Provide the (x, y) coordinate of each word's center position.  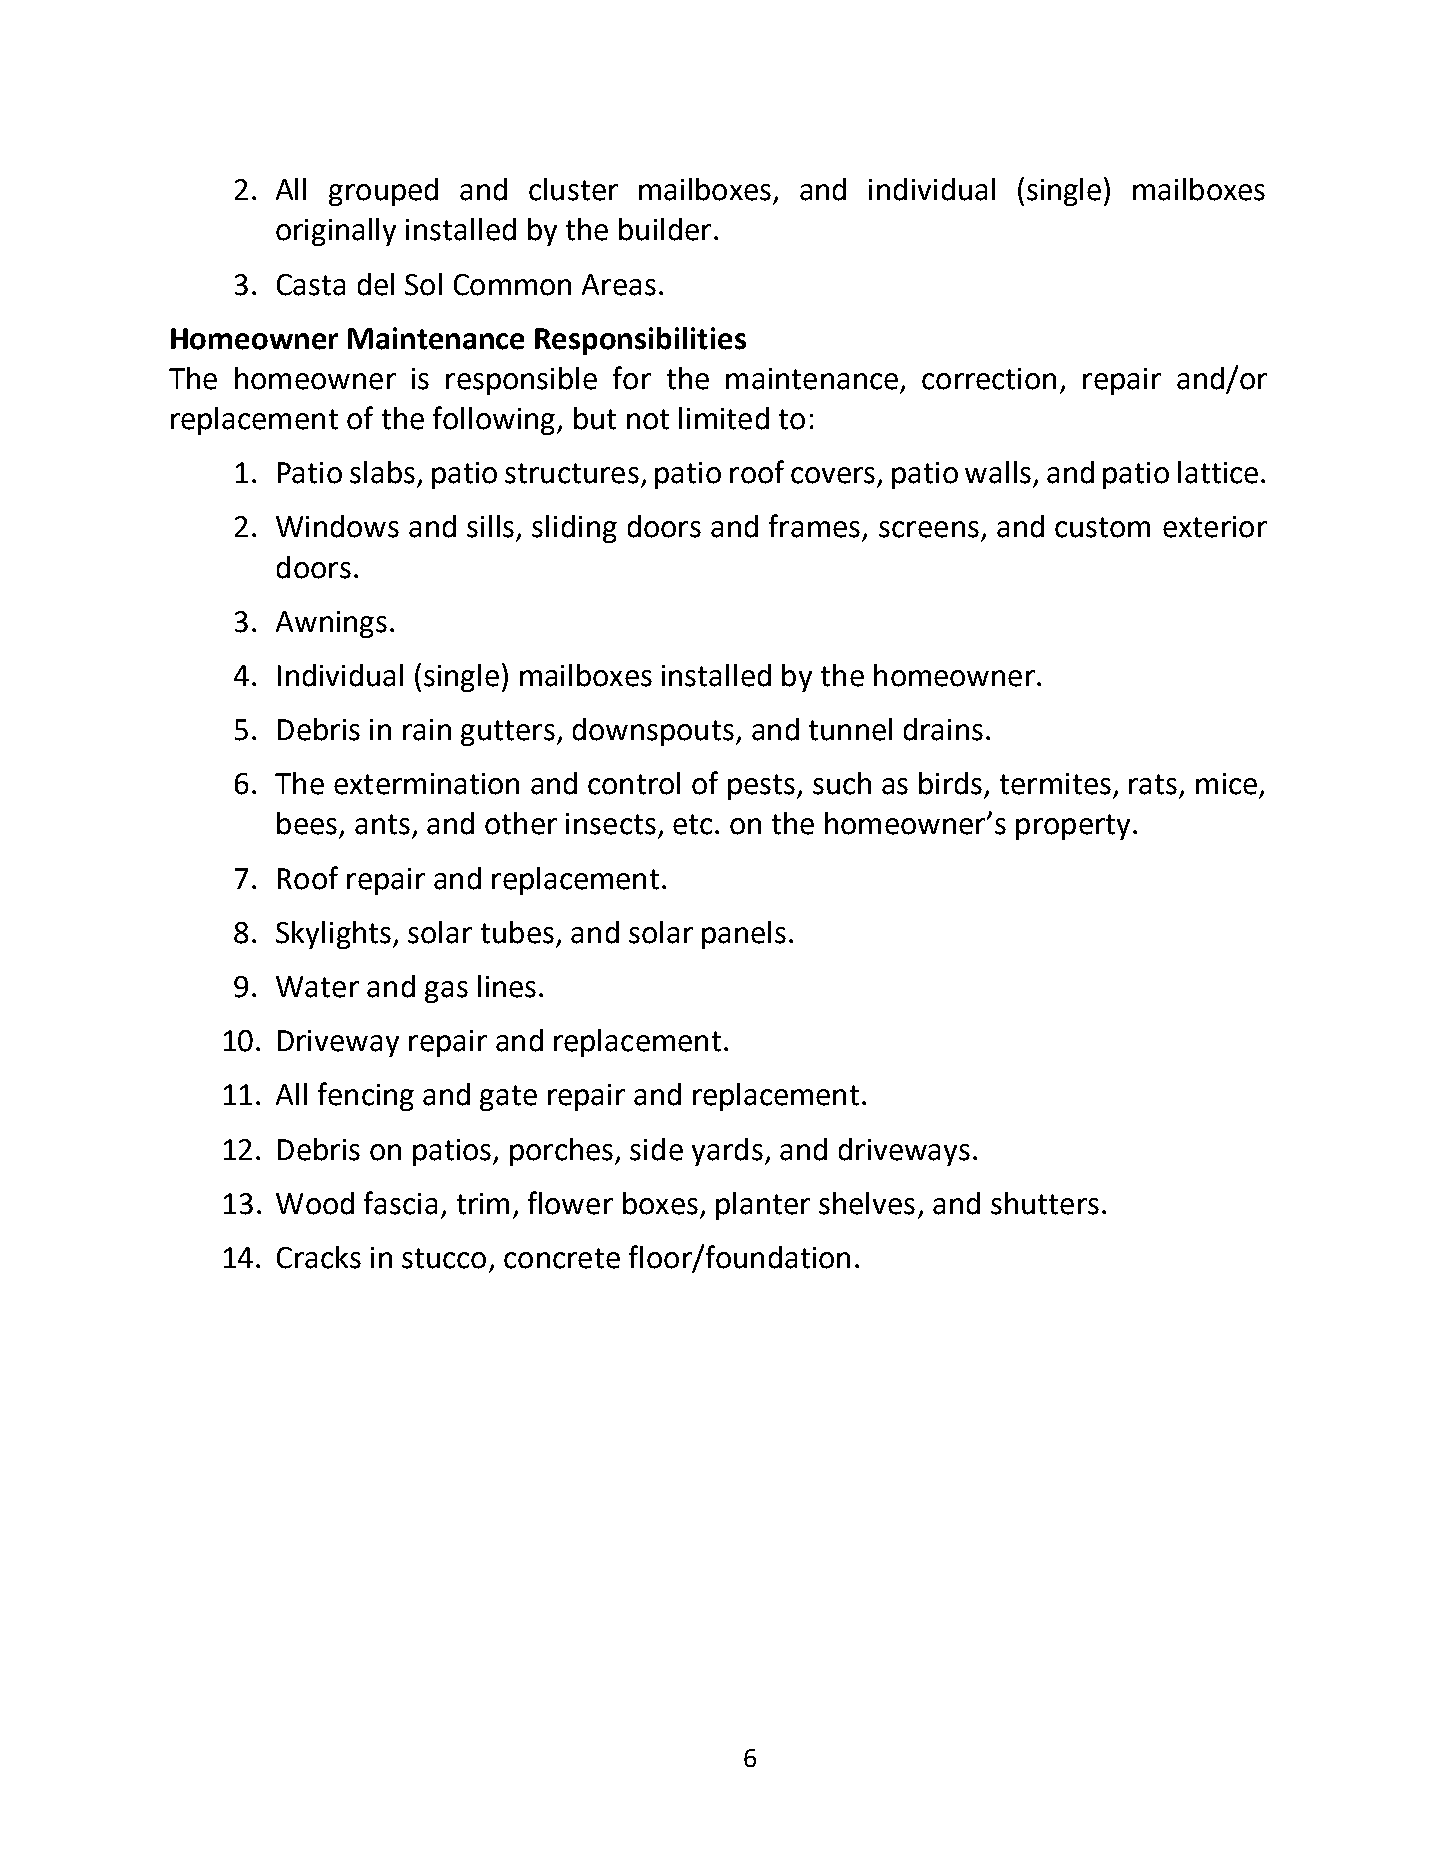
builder (665, 229)
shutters (1045, 1203)
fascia (400, 1203)
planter (763, 1206)
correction (989, 379)
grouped (383, 192)
